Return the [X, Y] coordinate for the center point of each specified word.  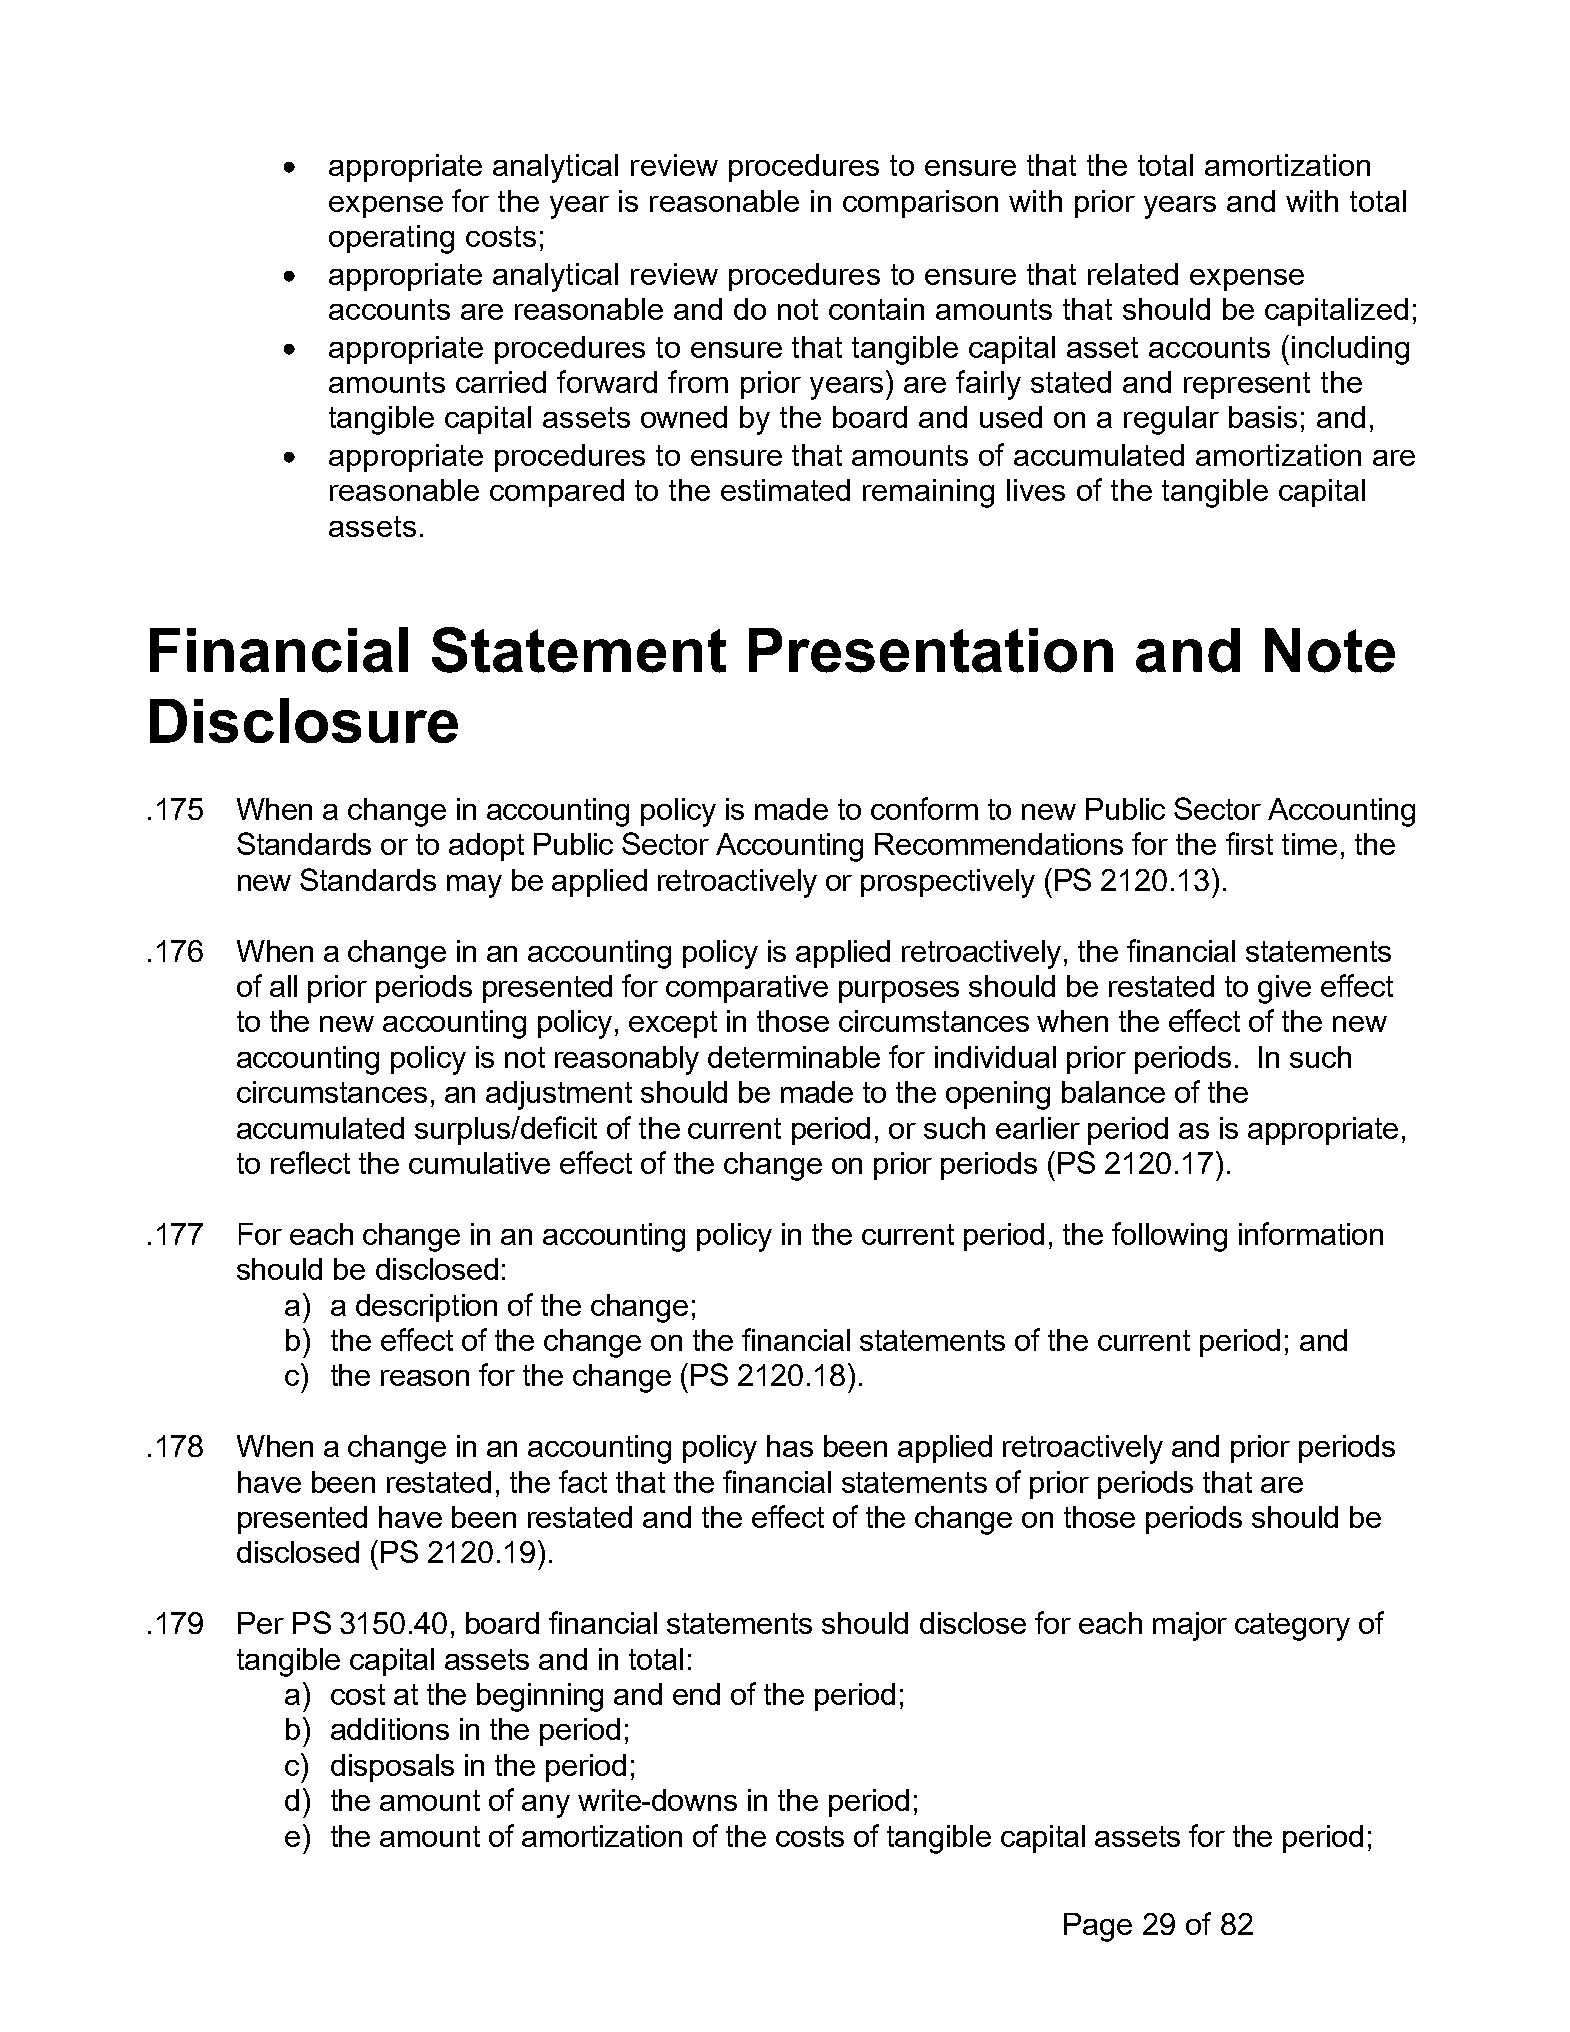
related [1133, 274]
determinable [794, 1057]
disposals [392, 1768]
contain [876, 309]
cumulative [479, 1163]
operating [391, 239]
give [1284, 989]
